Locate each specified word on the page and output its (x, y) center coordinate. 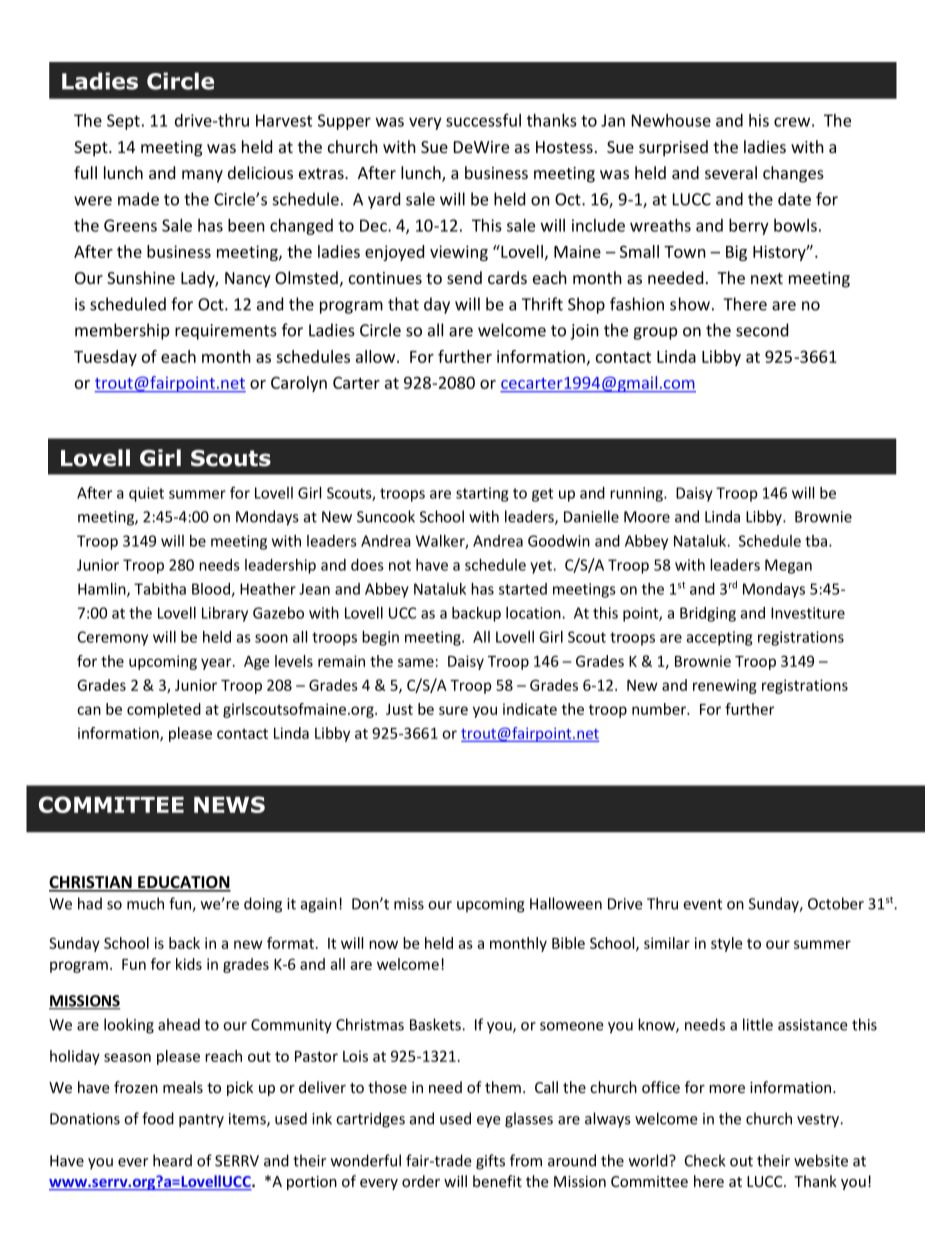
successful (483, 120)
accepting (719, 638)
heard (172, 1160)
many (202, 176)
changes (793, 174)
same (416, 662)
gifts (490, 1162)
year (217, 664)
